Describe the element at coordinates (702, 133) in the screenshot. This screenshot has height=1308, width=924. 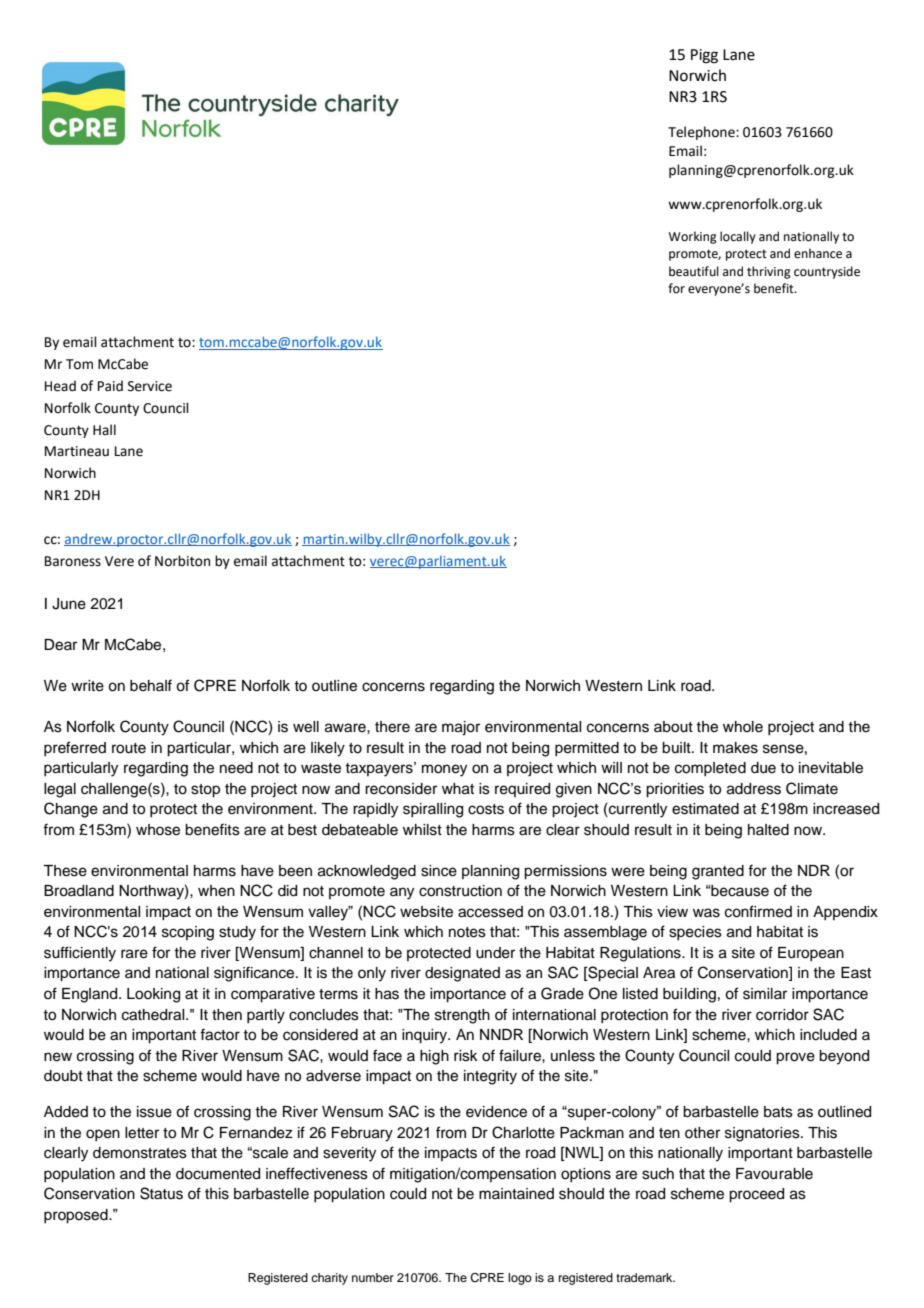
I see `Telephone` at that location.
